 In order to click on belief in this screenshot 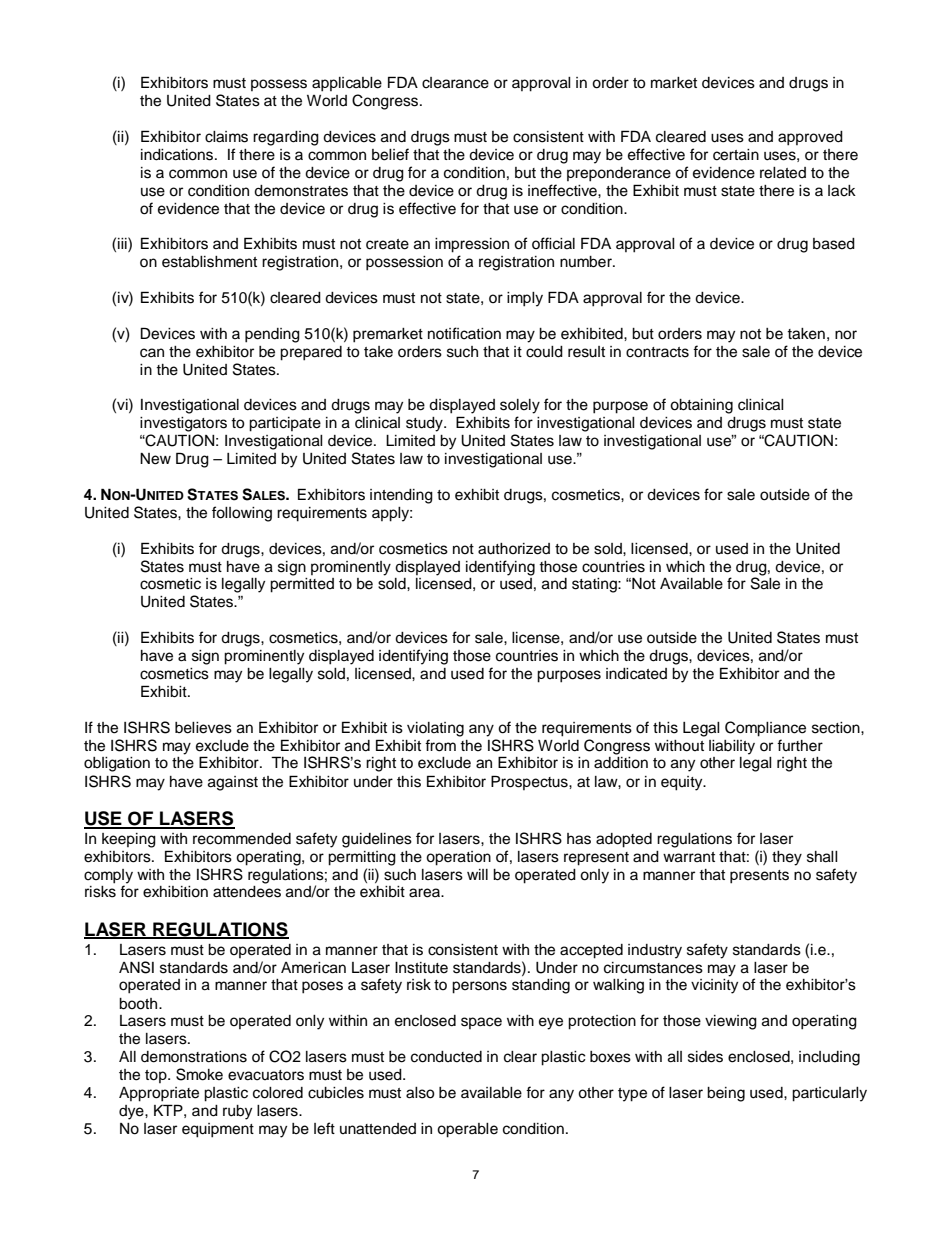, I will do `click(390, 154)`.
